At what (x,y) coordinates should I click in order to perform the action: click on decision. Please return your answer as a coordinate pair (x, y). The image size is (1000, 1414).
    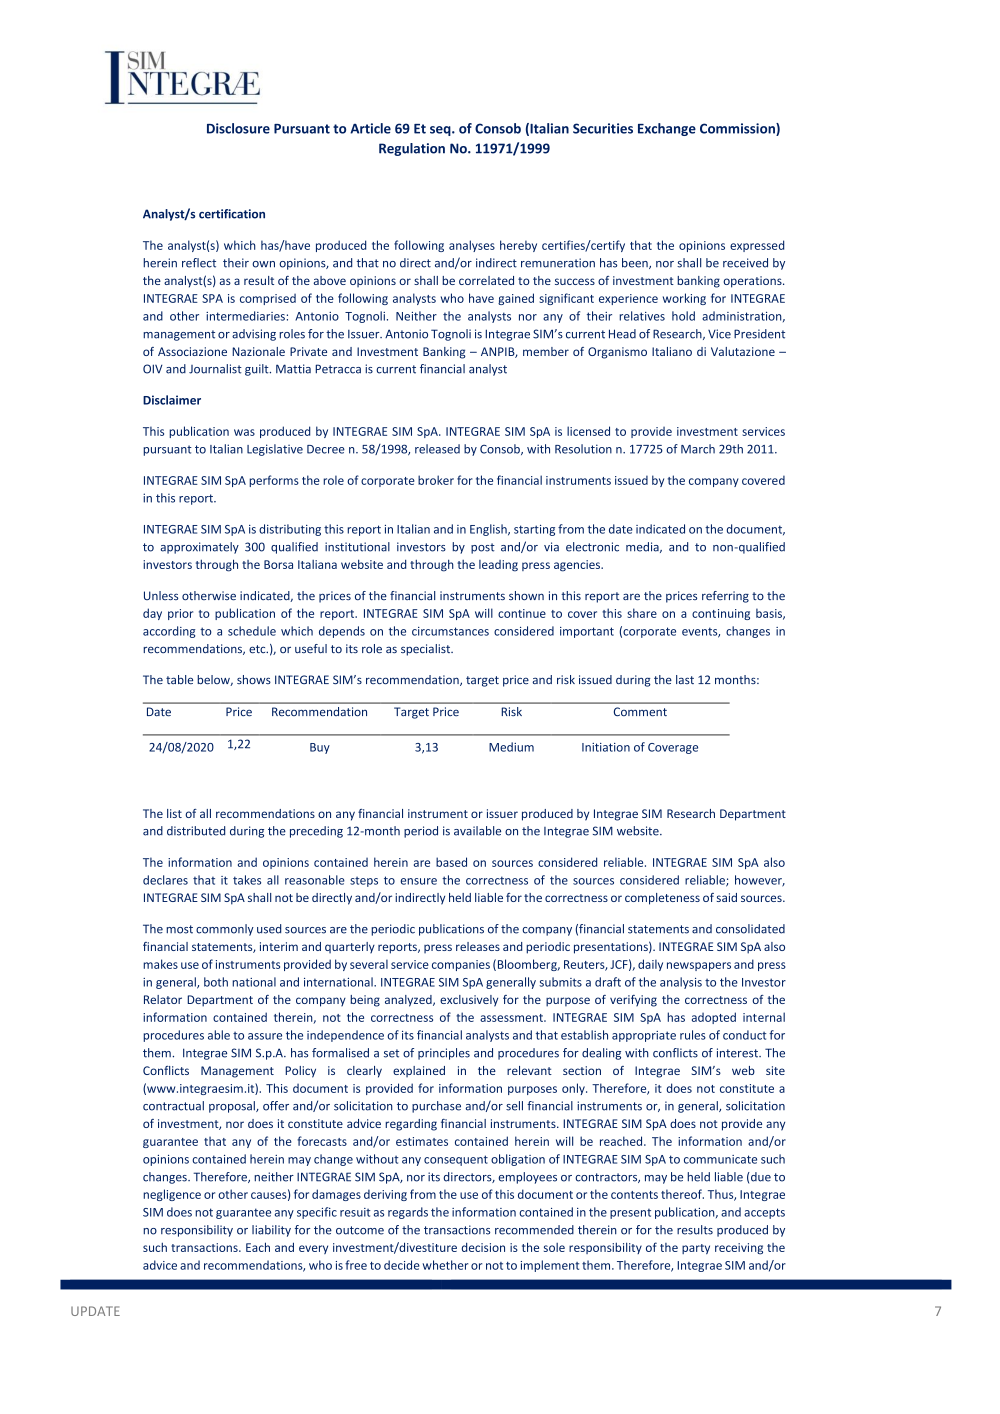
    Looking at the image, I should click on (483, 1247).
